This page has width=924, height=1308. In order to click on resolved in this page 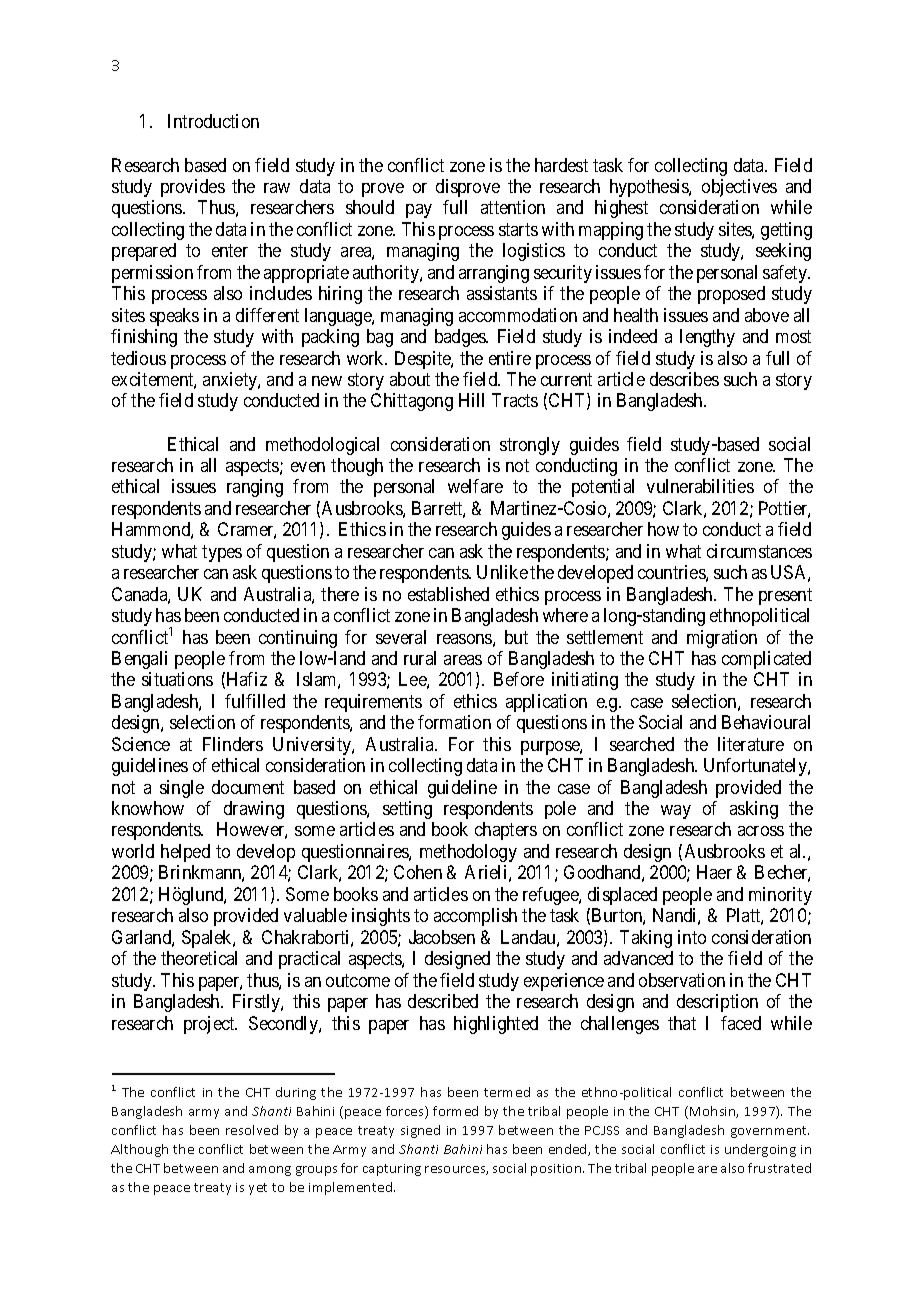, I will do `click(252, 1130)`.
